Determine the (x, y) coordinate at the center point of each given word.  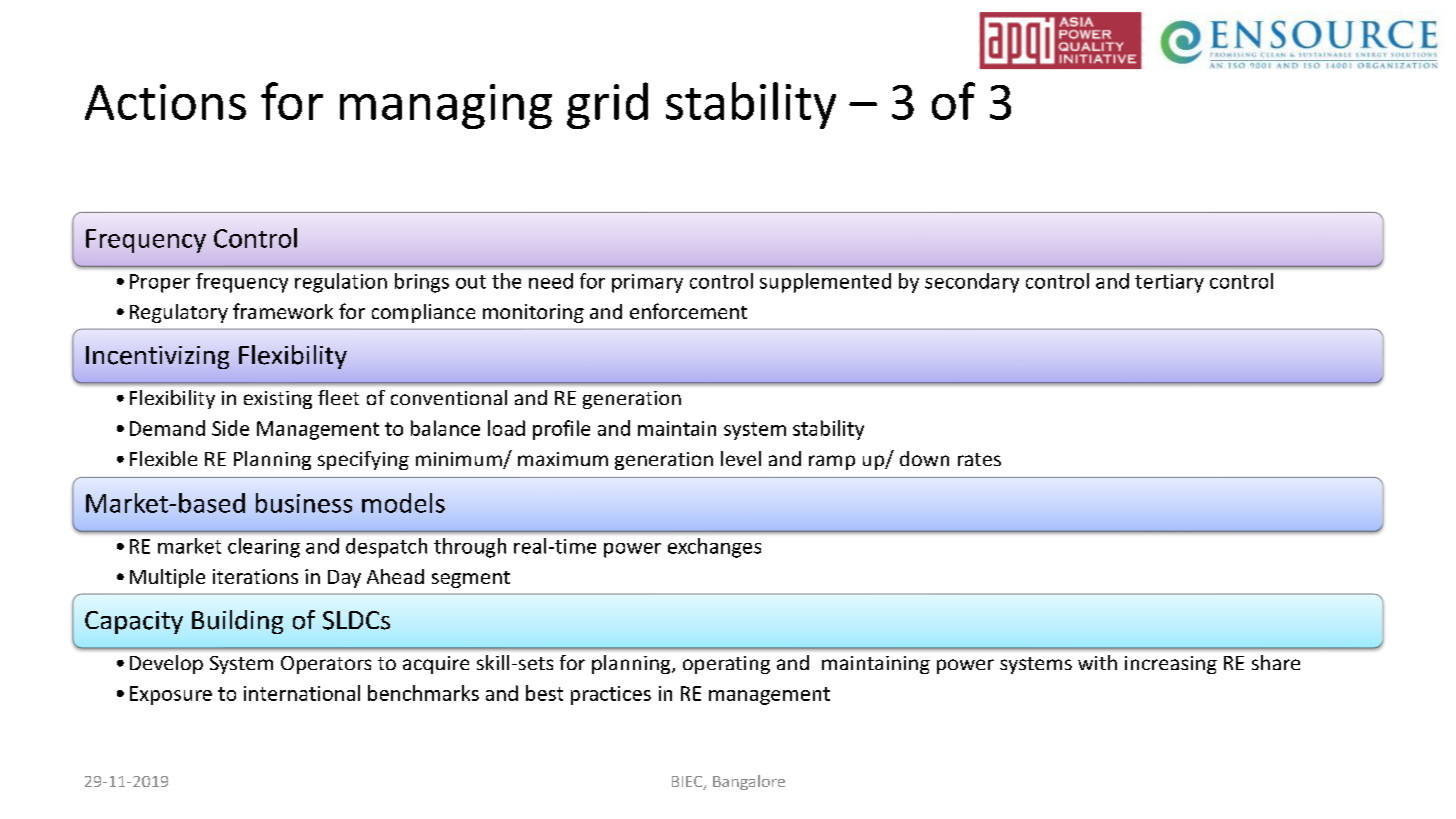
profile (561, 430)
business (304, 503)
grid (607, 105)
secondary (972, 283)
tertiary (1169, 283)
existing (278, 400)
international (302, 693)
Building (237, 622)
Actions (165, 102)
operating (726, 665)
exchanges (714, 548)
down (924, 458)
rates (979, 459)
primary (647, 283)
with (1097, 662)
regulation (341, 283)
